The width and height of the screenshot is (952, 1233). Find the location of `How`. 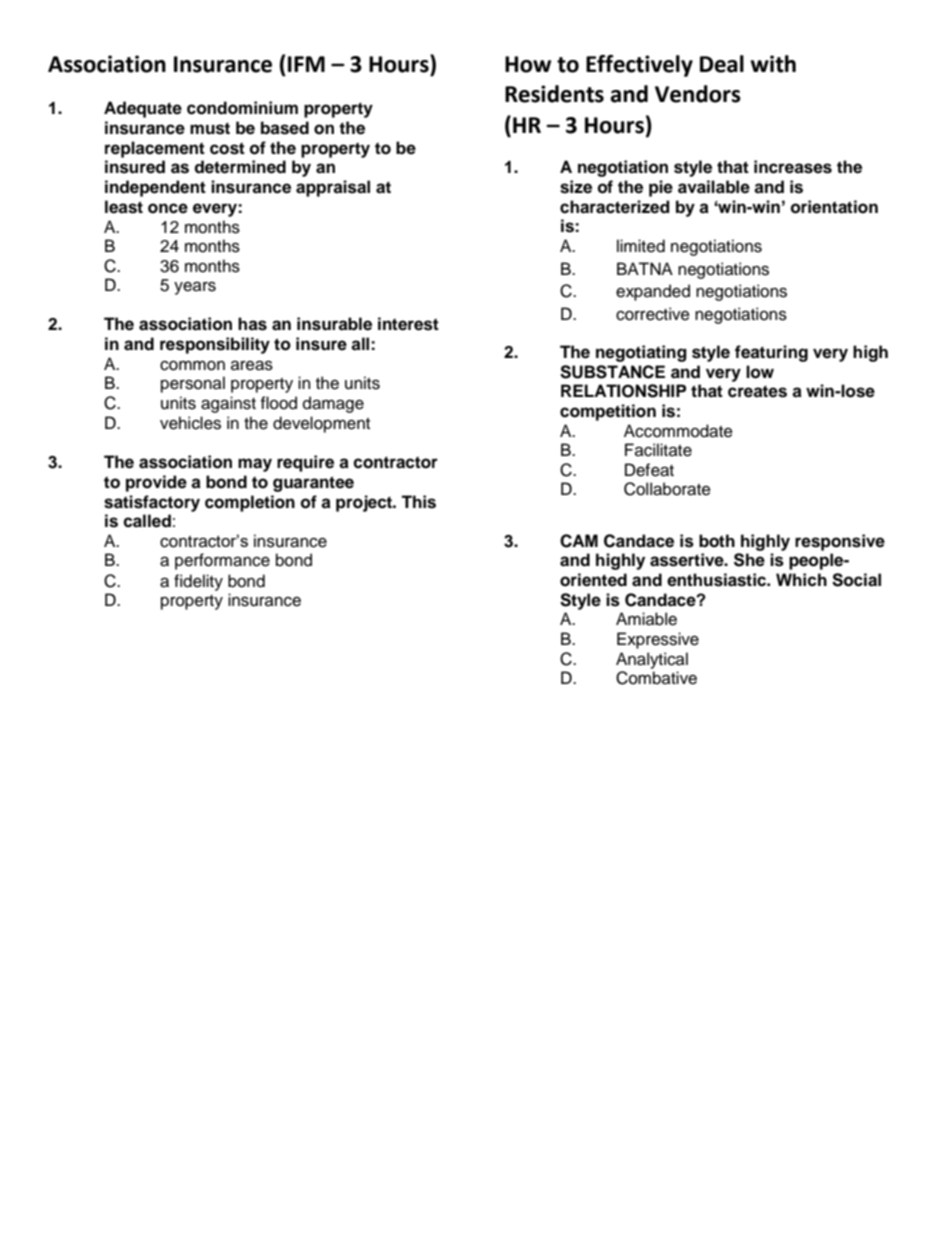

How is located at coordinates (528, 64).
